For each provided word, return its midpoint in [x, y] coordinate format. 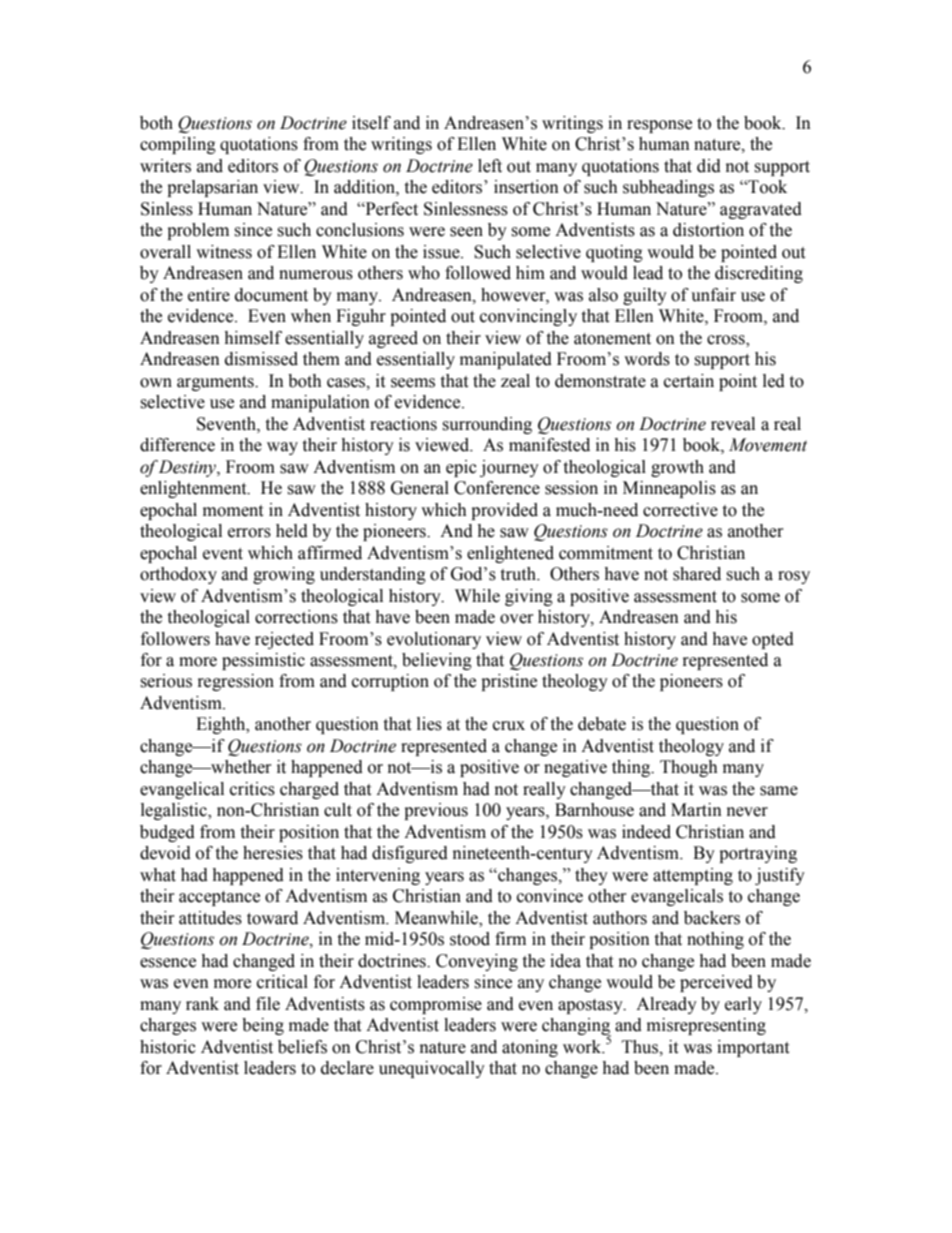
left [490, 166]
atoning [530, 1048]
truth [519, 574]
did [709, 166]
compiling [178, 145]
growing [284, 575]
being [263, 1026]
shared [697, 574]
